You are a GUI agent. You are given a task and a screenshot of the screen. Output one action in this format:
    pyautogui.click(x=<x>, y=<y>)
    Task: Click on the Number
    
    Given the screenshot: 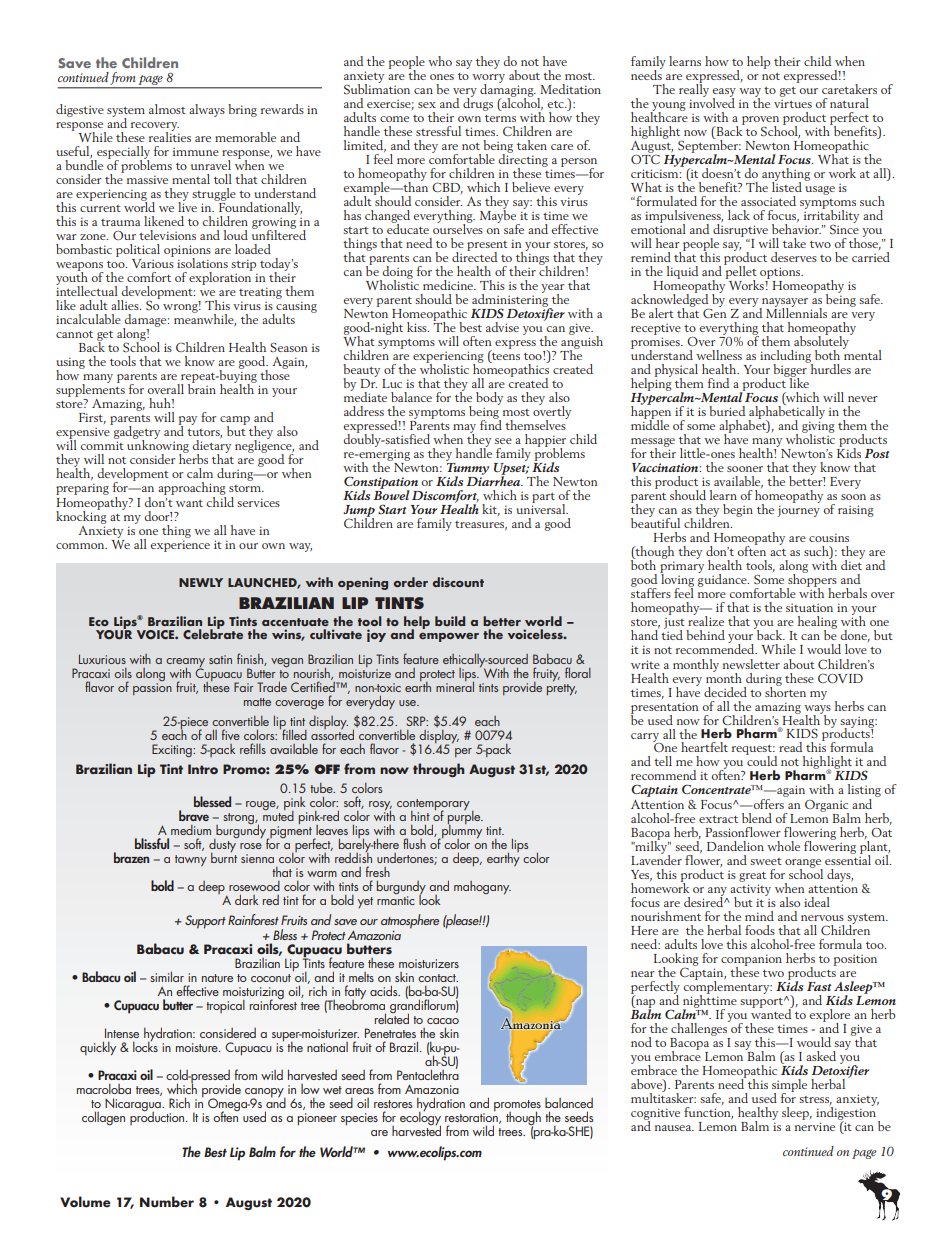 What is the action you would take?
    pyautogui.click(x=167, y=1202)
